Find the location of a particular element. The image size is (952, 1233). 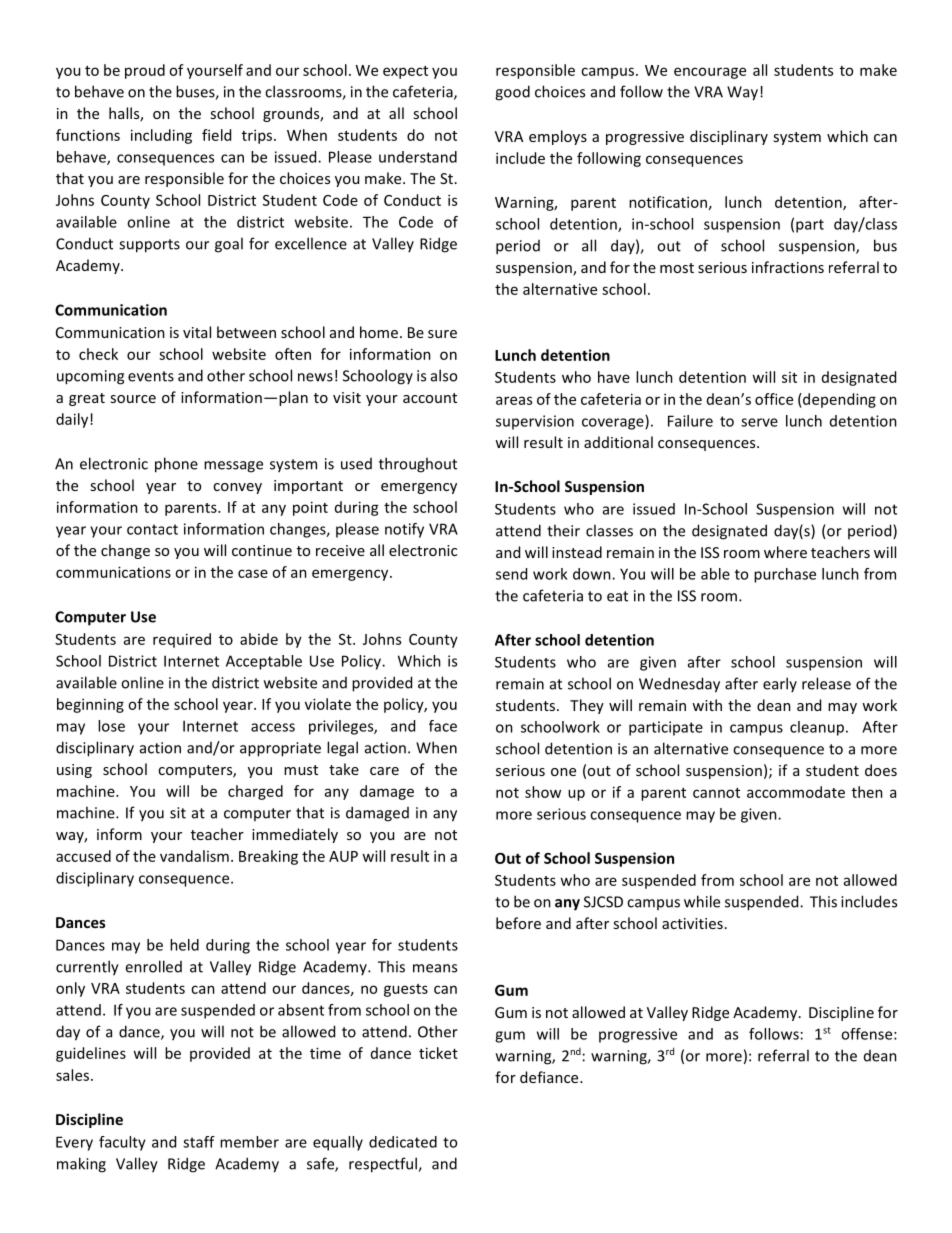

vandalism is located at coordinates (194, 856).
